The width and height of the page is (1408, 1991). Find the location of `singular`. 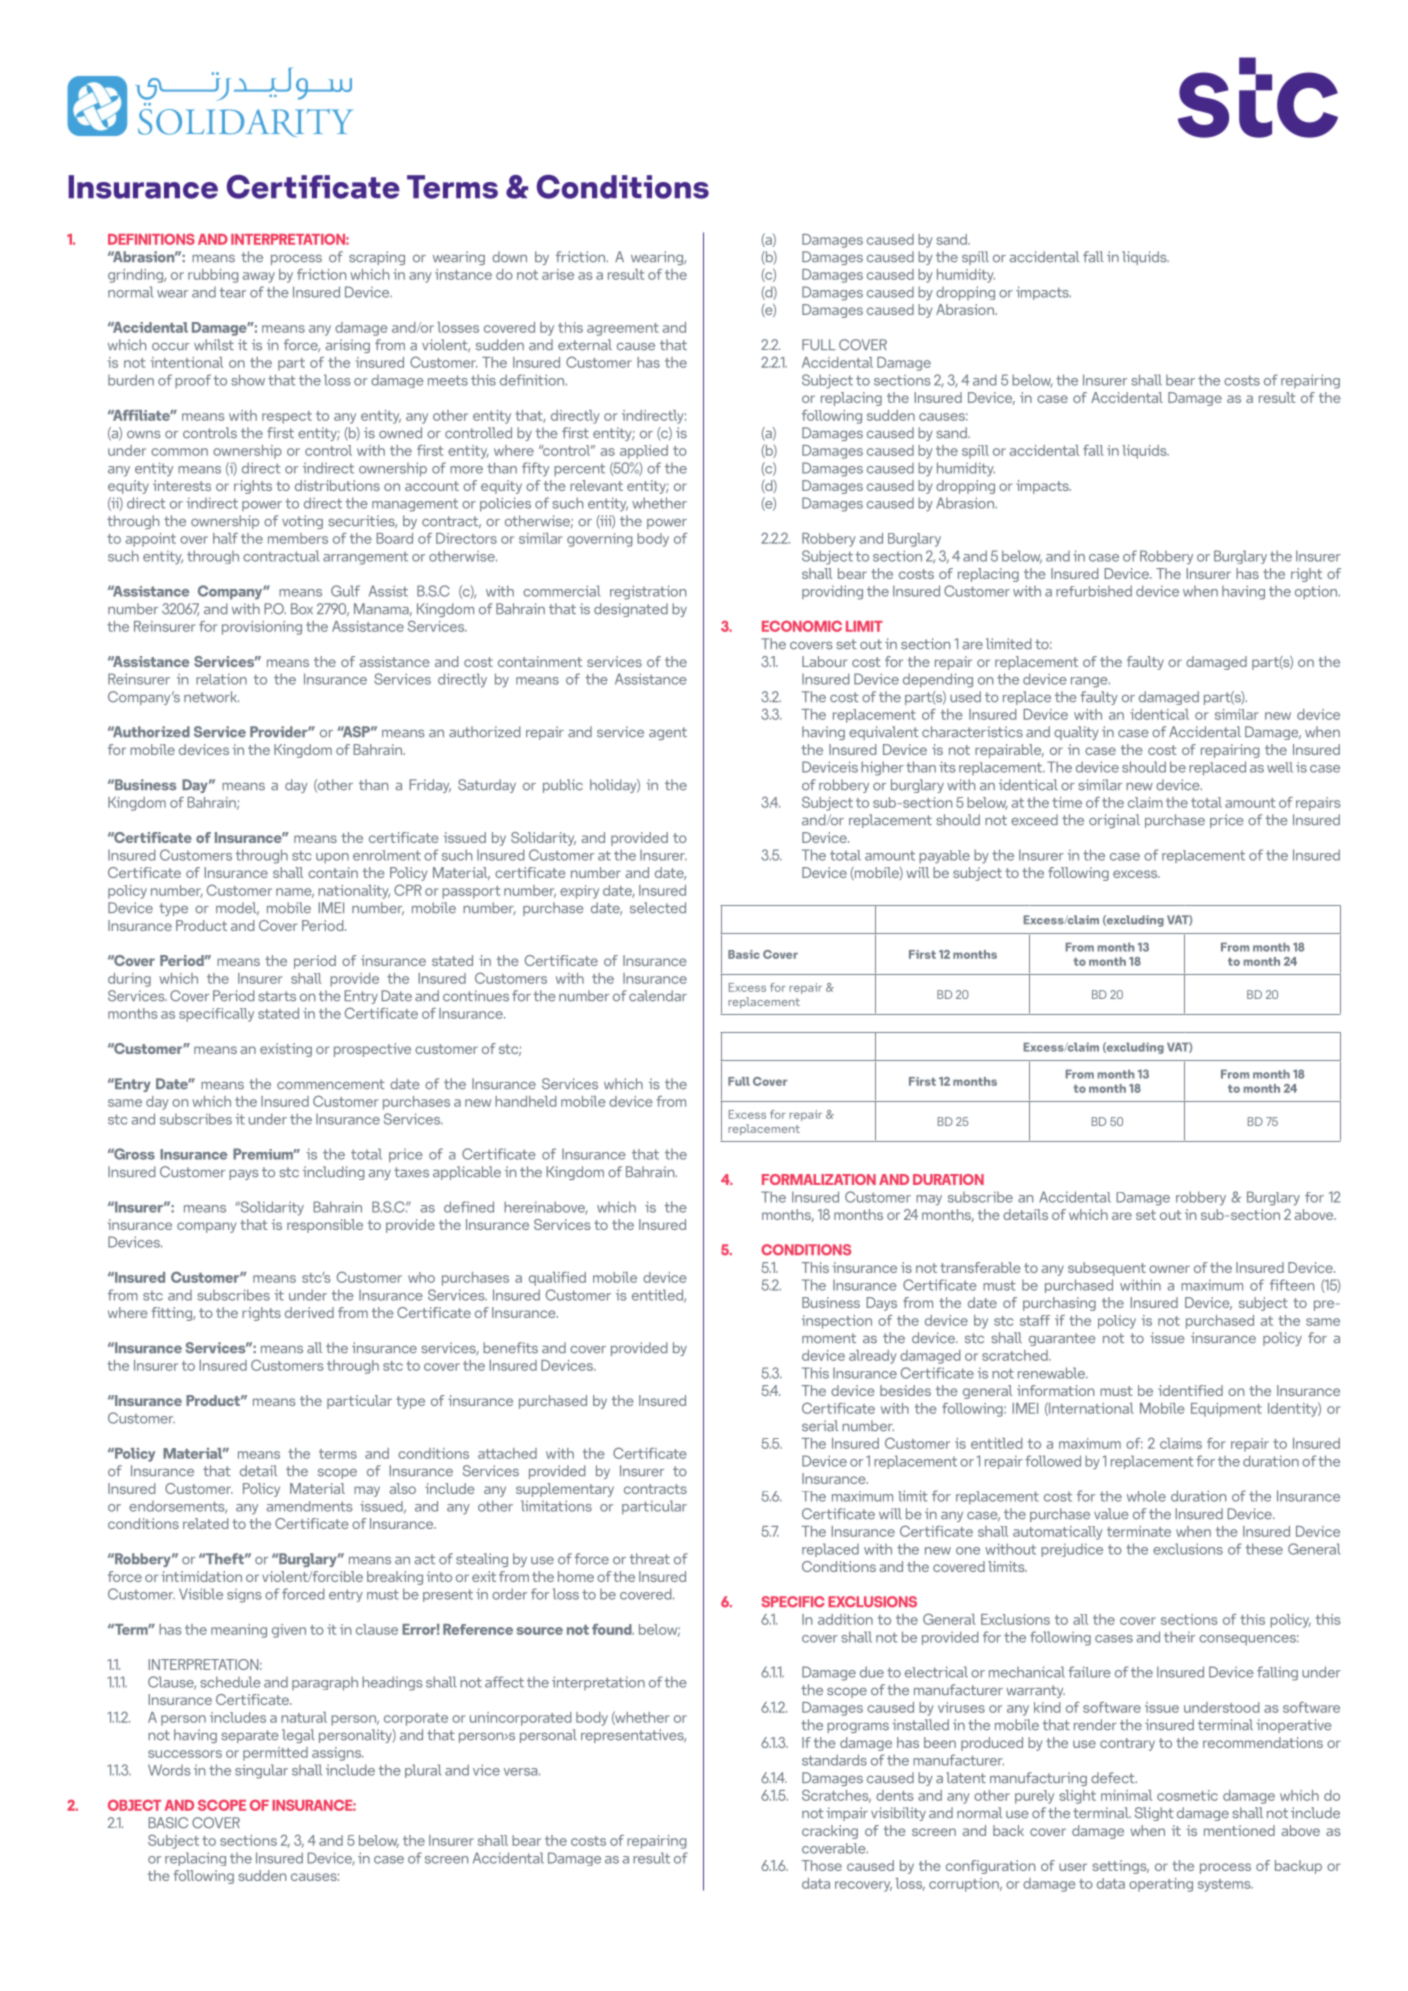

singular is located at coordinates (261, 1771).
